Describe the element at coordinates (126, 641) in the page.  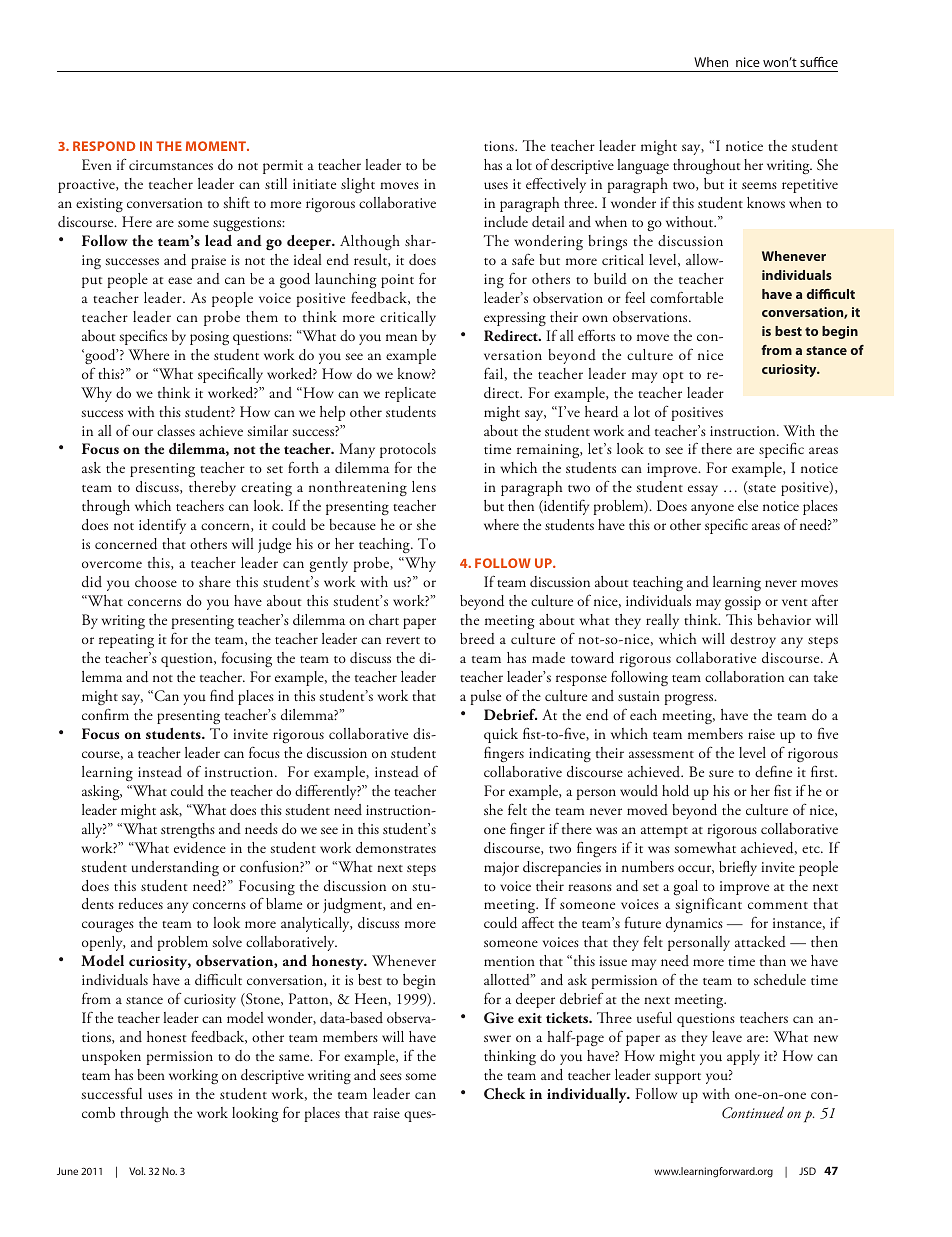
I see `repeating` at that location.
